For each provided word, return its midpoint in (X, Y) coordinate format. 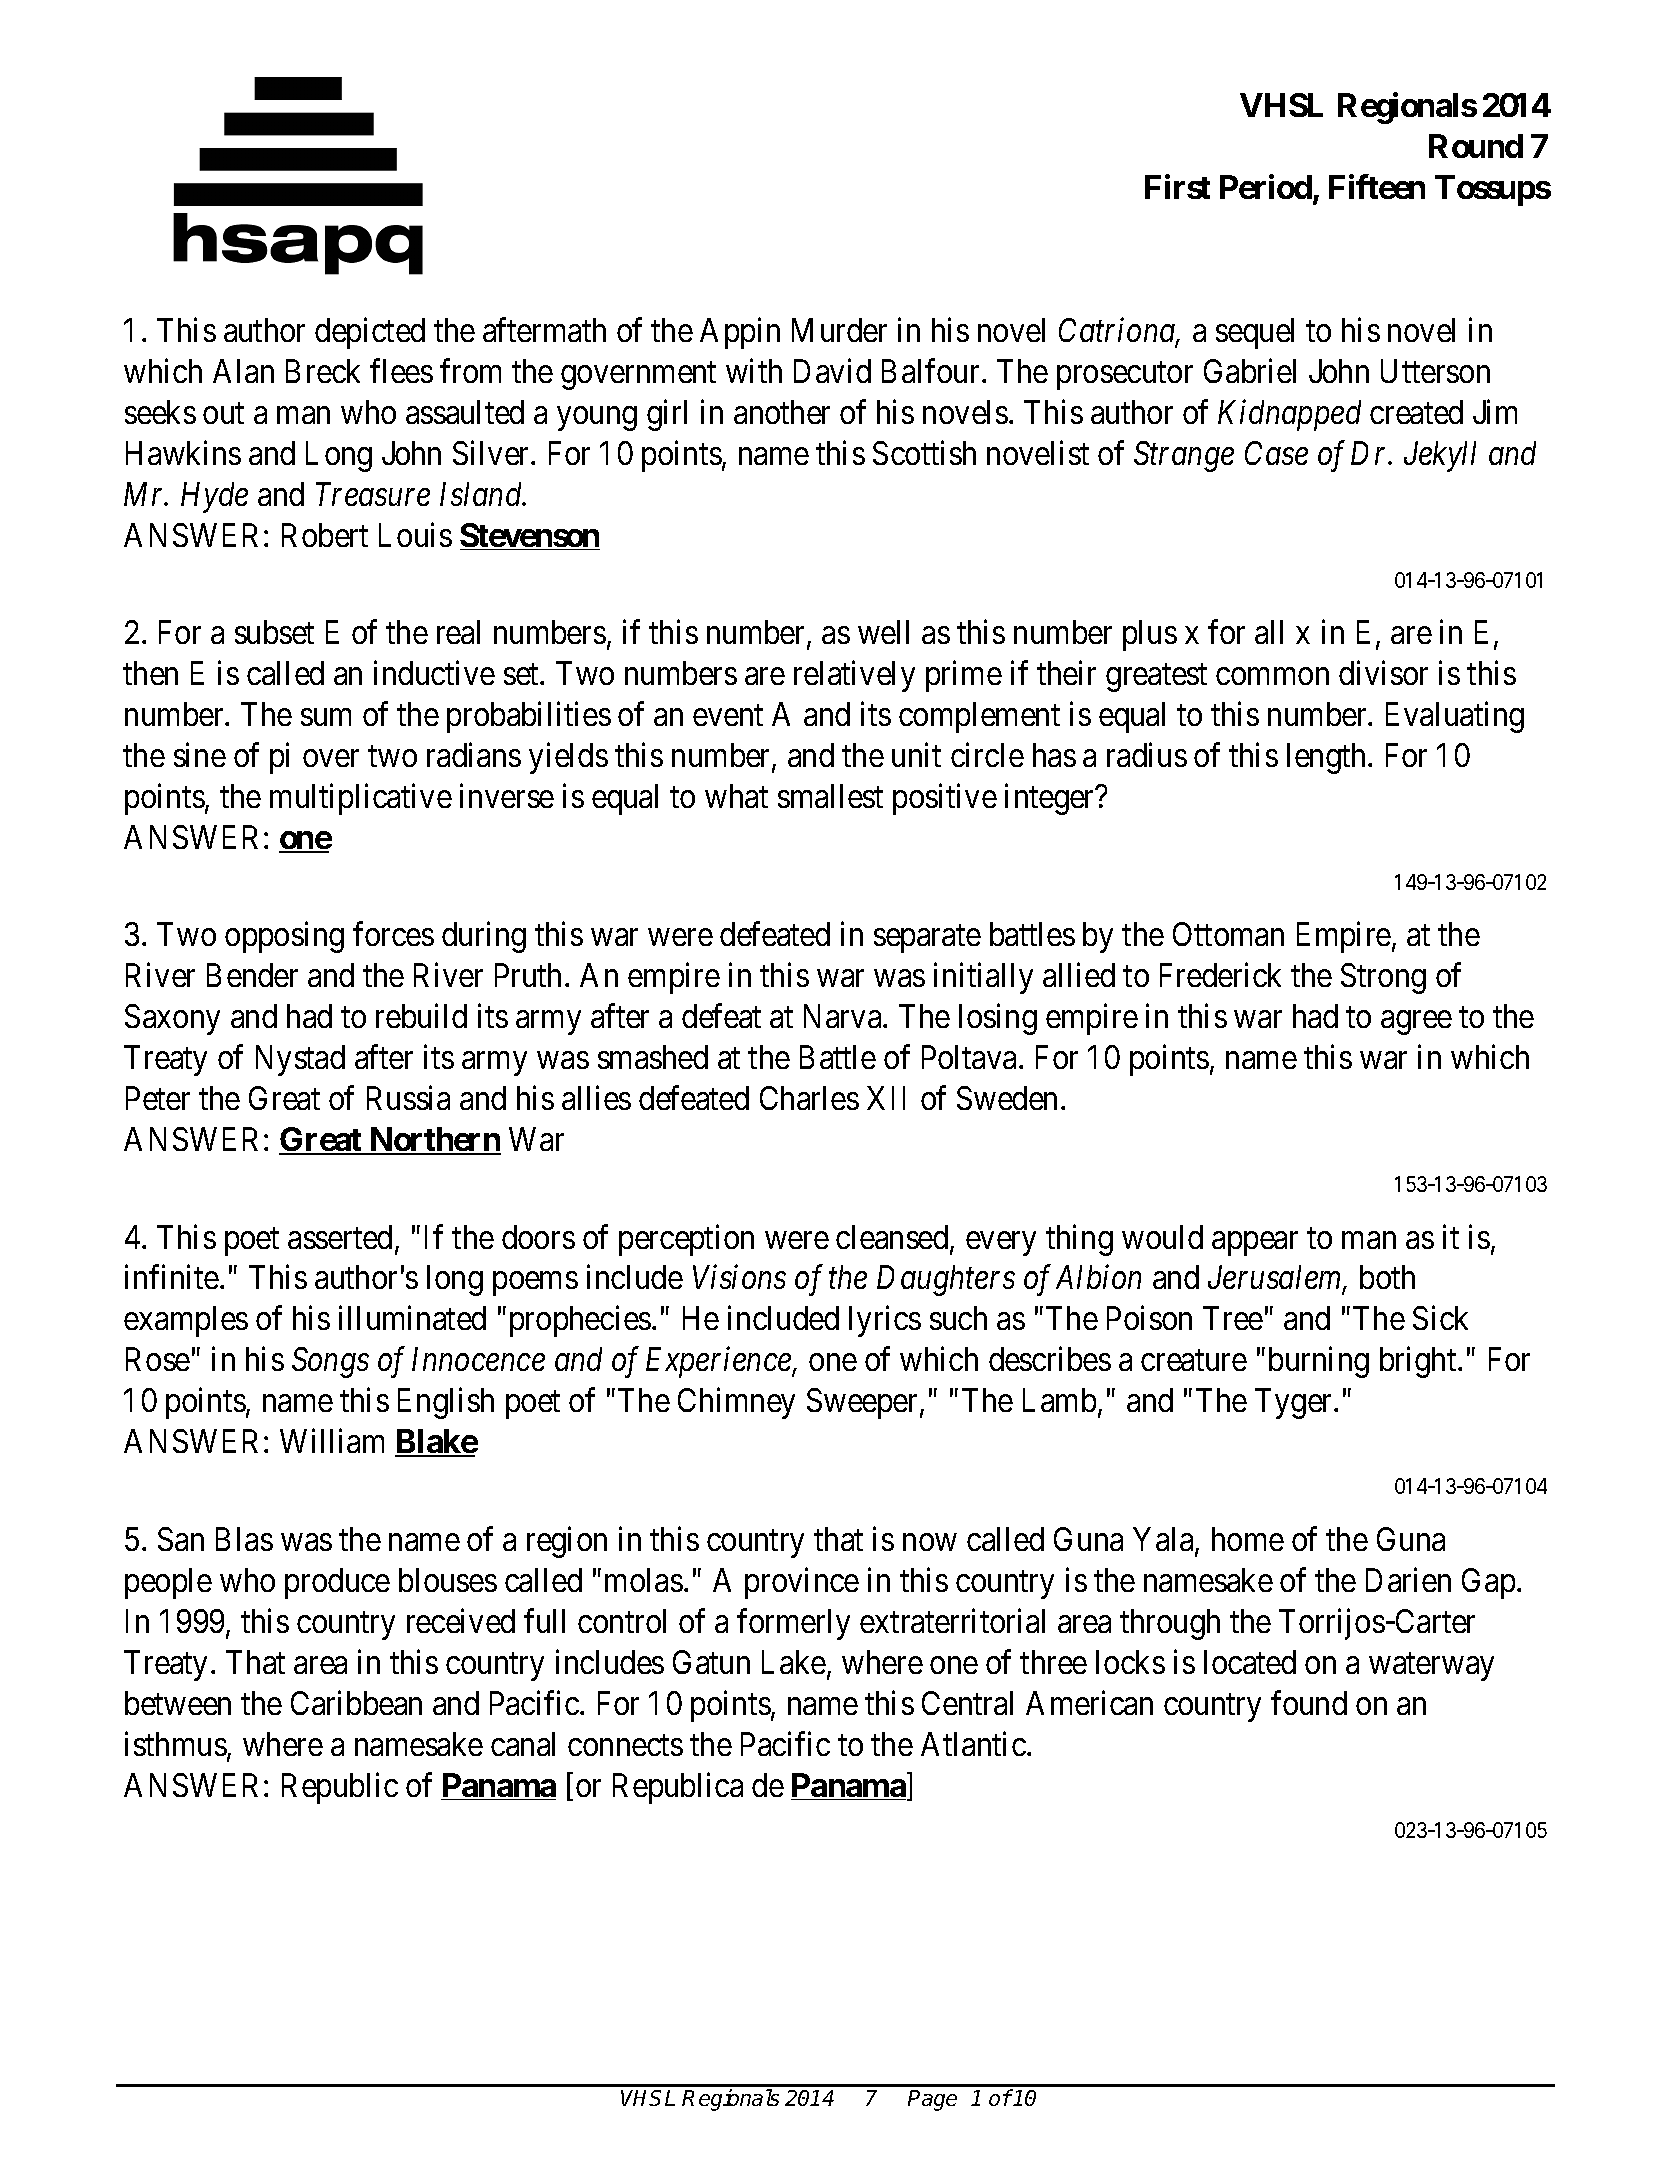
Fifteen (1377, 186)
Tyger (1295, 1404)
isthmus (176, 1743)
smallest (830, 796)
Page (932, 2100)
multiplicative (361, 799)
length (1328, 758)
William (332, 1441)
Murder (839, 330)
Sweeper (864, 1403)
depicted (370, 333)
